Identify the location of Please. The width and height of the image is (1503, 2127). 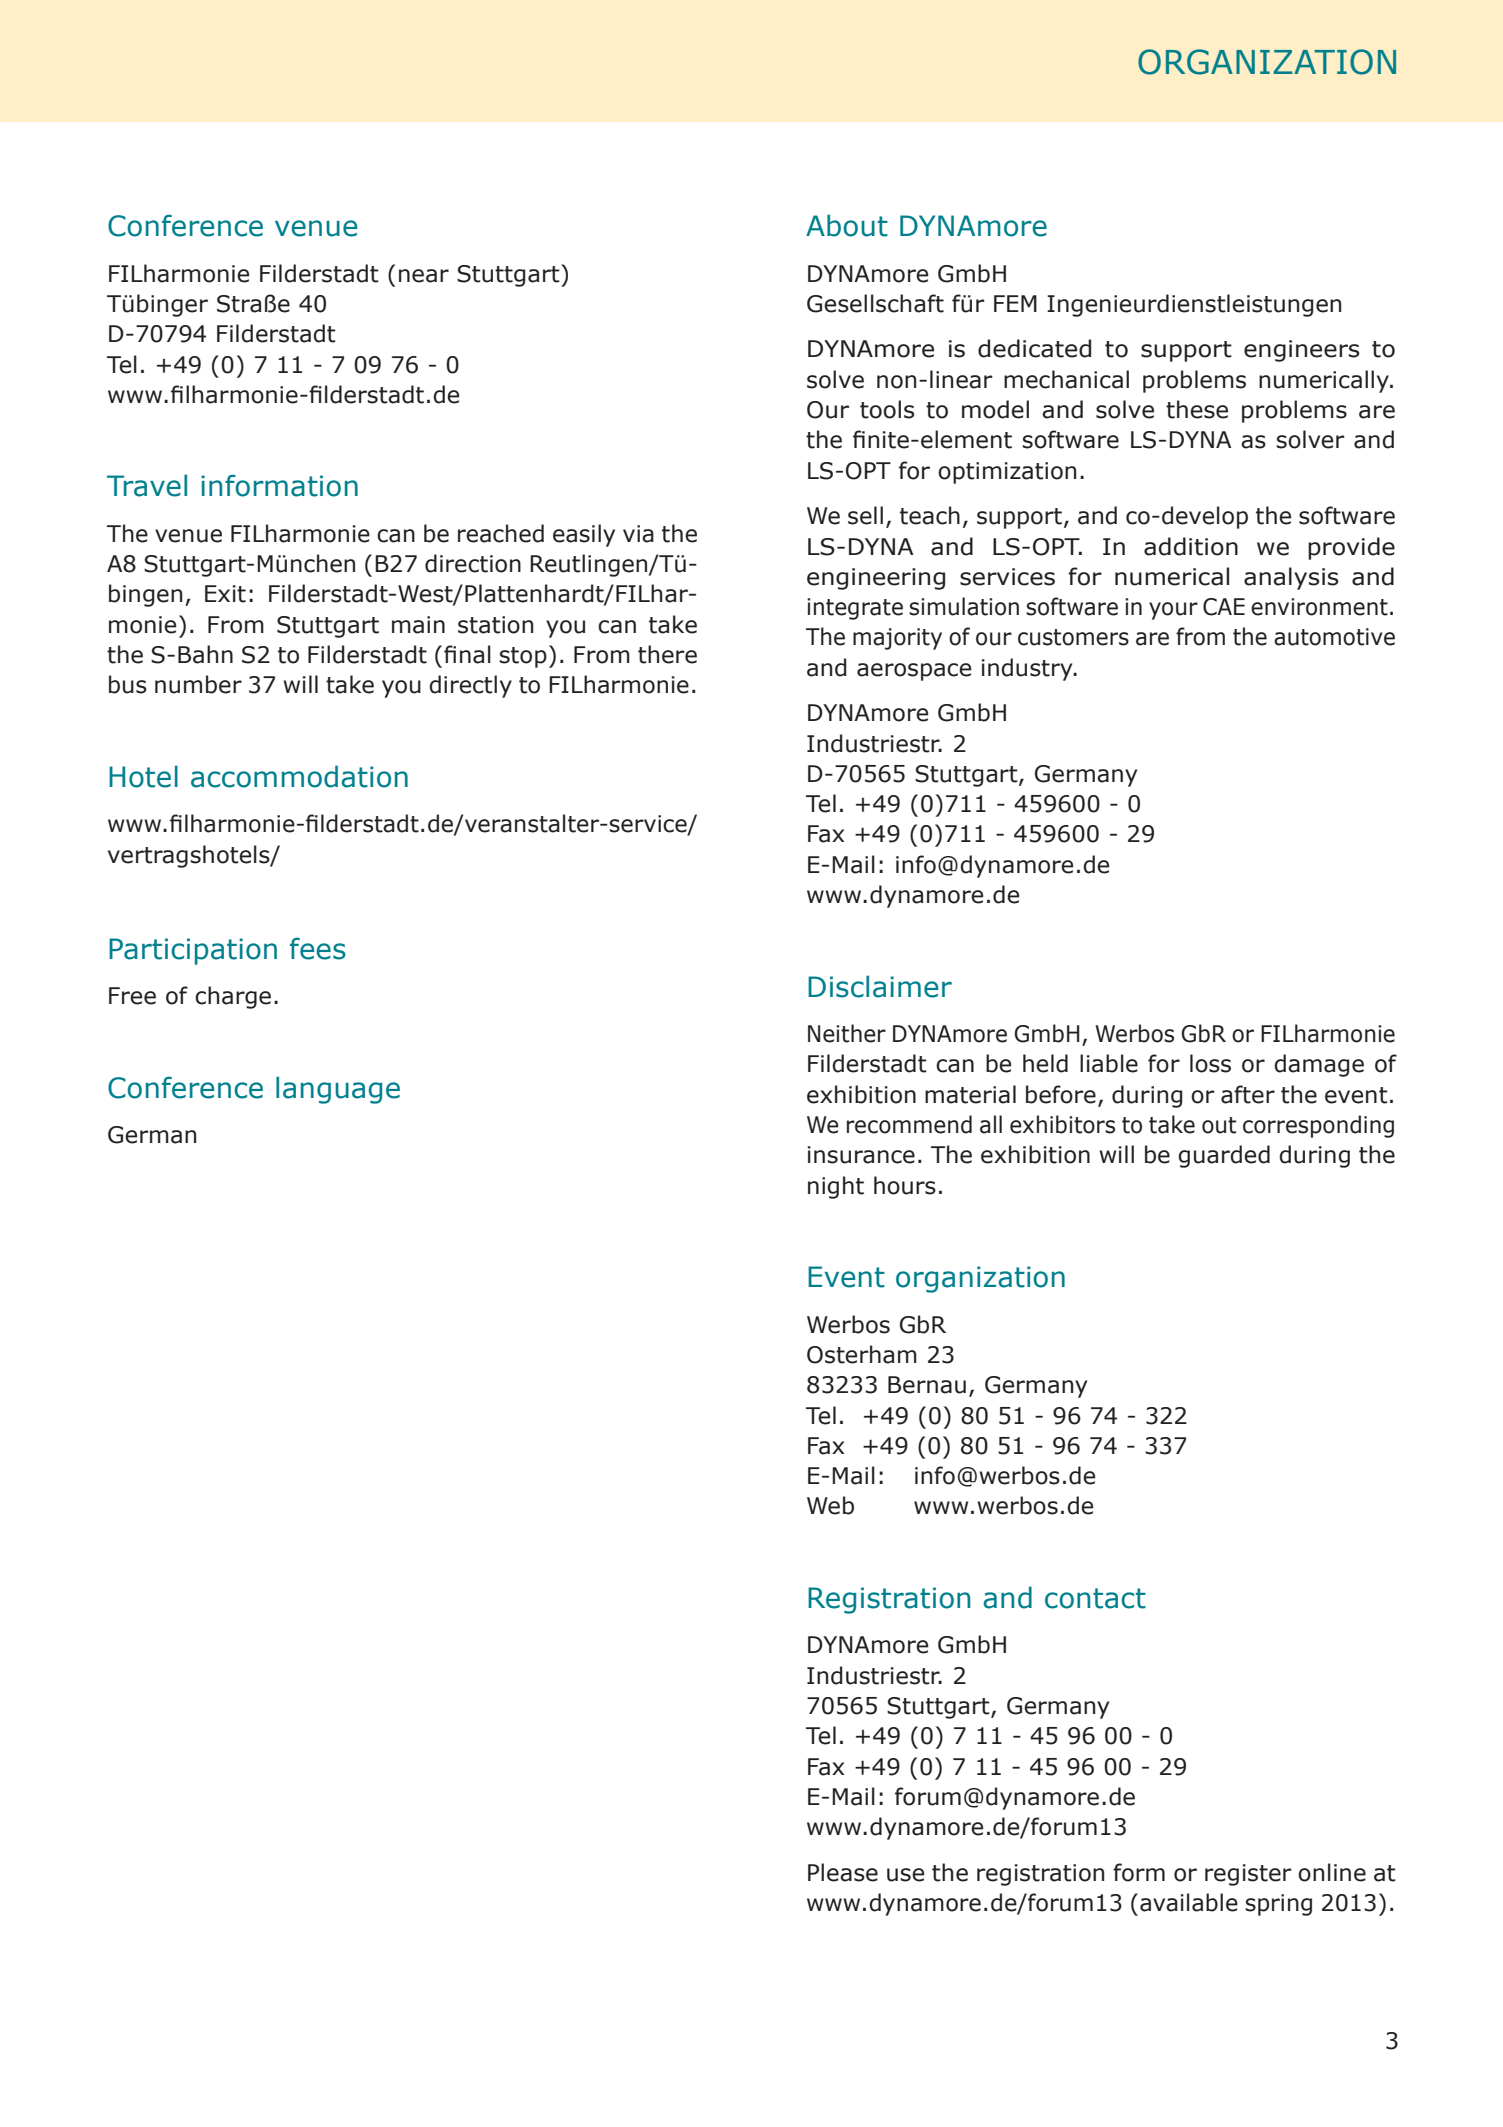
(843, 1872).
